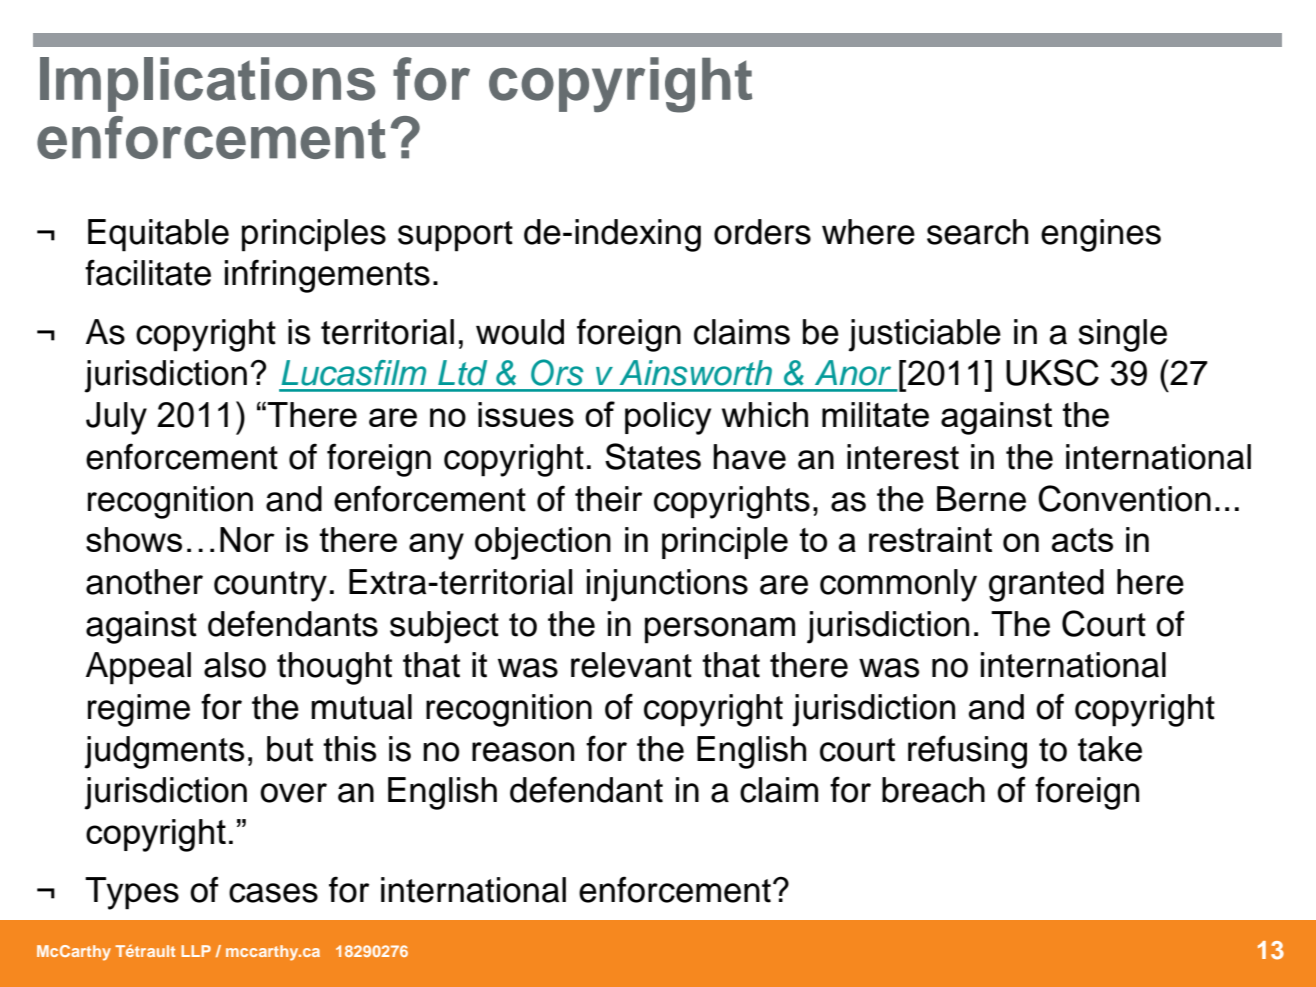 The width and height of the screenshot is (1316, 987). I want to click on country, so click(270, 586).
